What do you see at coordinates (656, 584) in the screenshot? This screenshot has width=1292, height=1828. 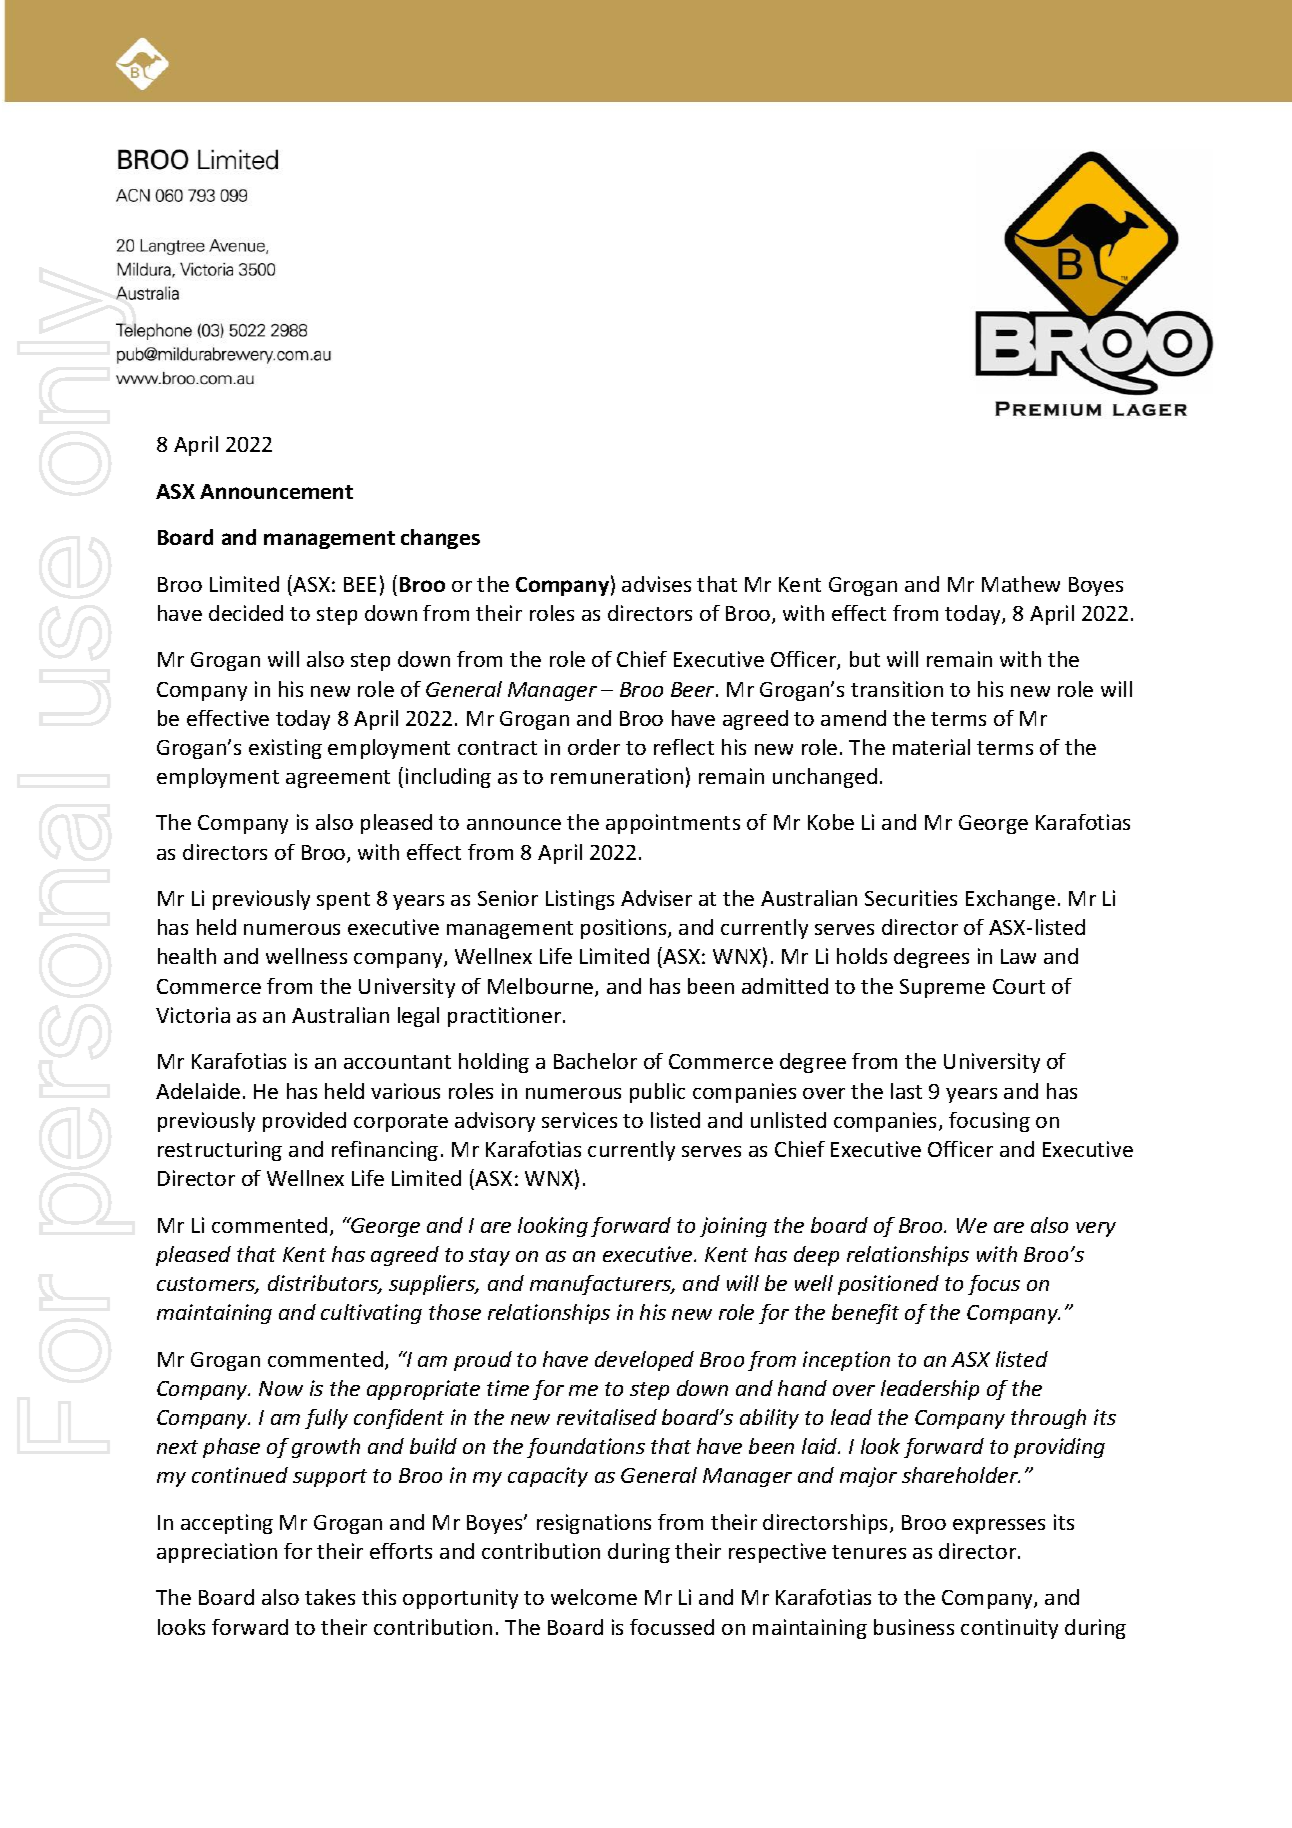 I see `advises` at bounding box center [656, 584].
